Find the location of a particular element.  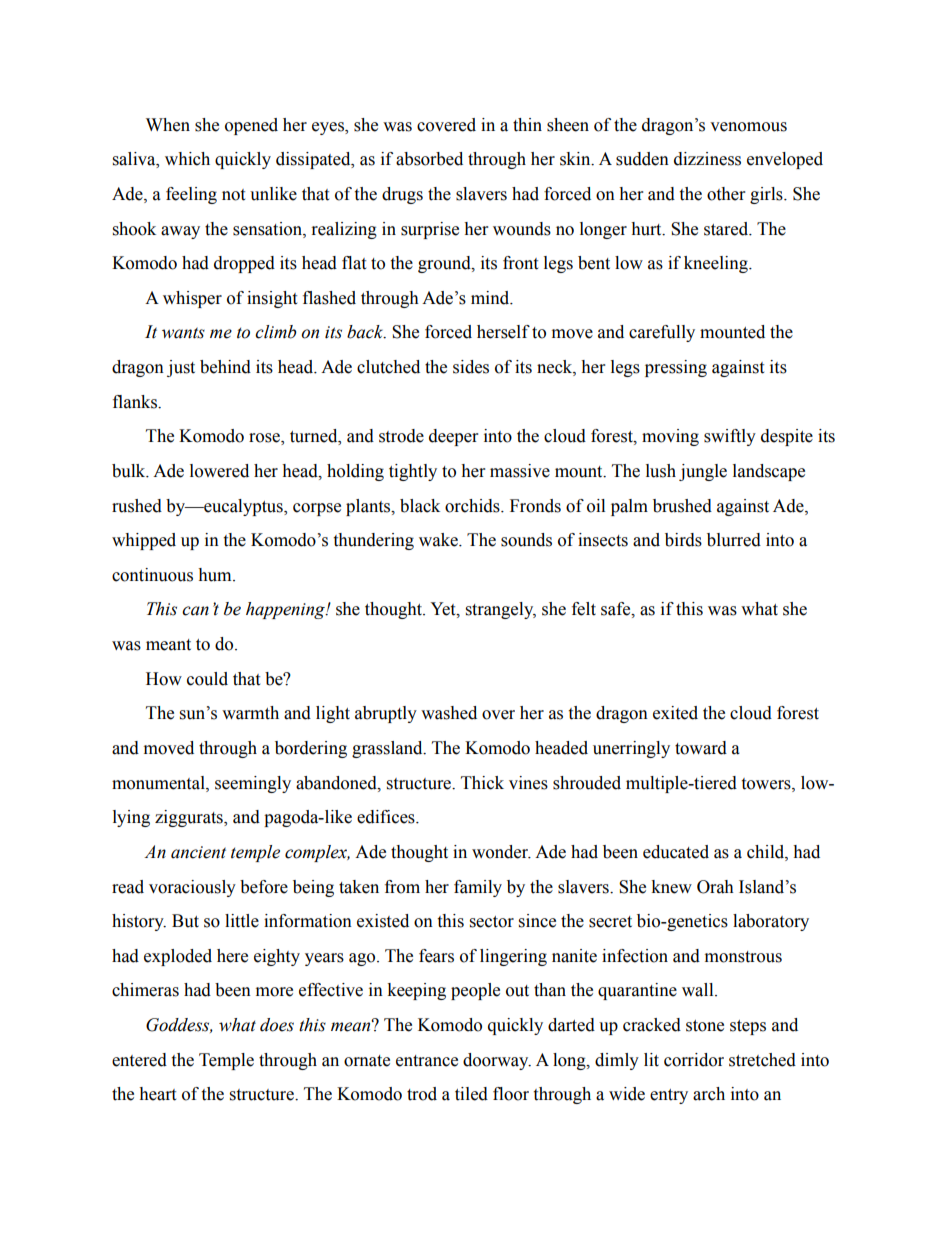

sides is located at coordinates (471, 367).
